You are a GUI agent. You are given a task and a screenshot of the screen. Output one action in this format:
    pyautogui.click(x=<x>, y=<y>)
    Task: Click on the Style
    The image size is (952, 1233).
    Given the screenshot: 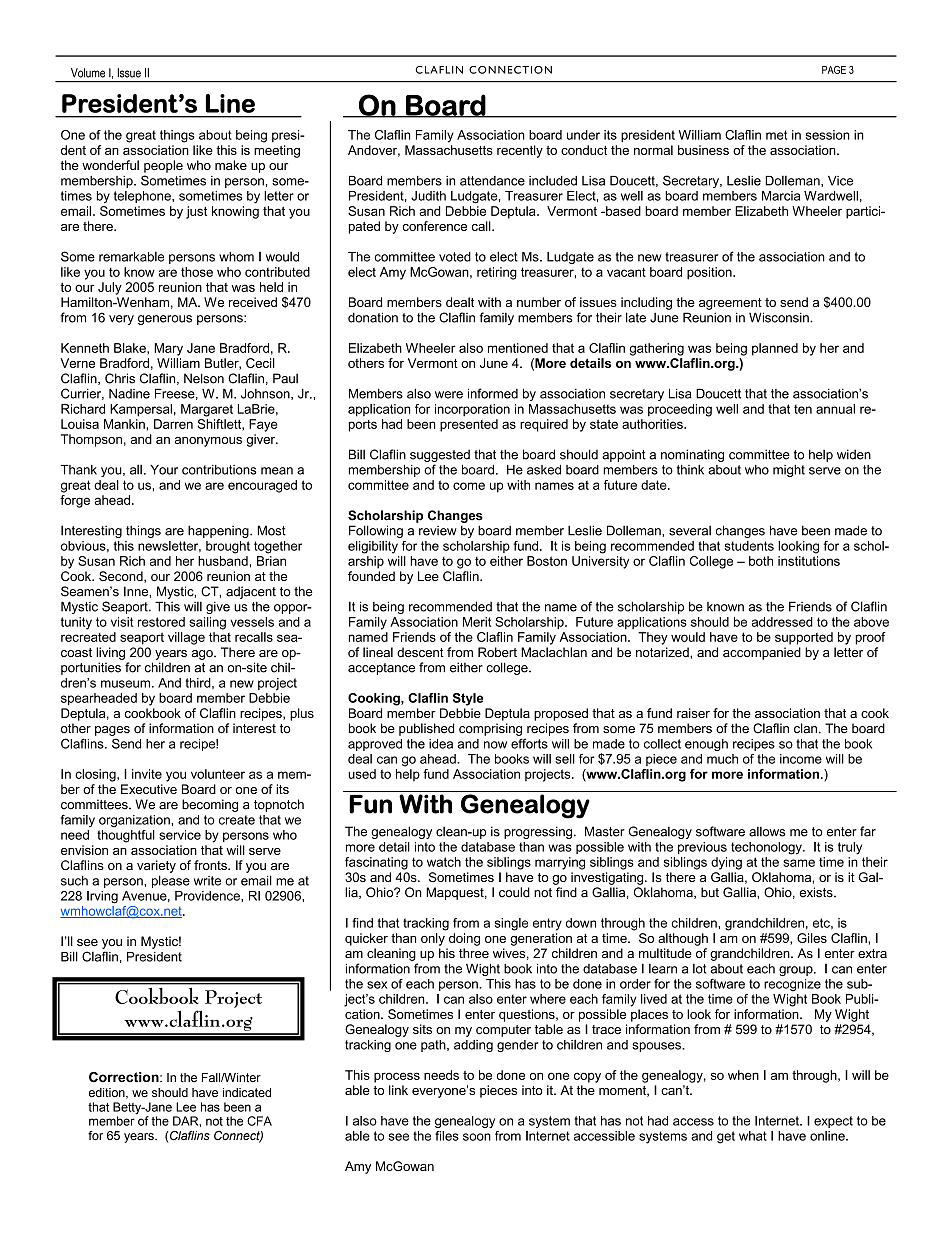 What is the action you would take?
    pyautogui.click(x=468, y=699)
